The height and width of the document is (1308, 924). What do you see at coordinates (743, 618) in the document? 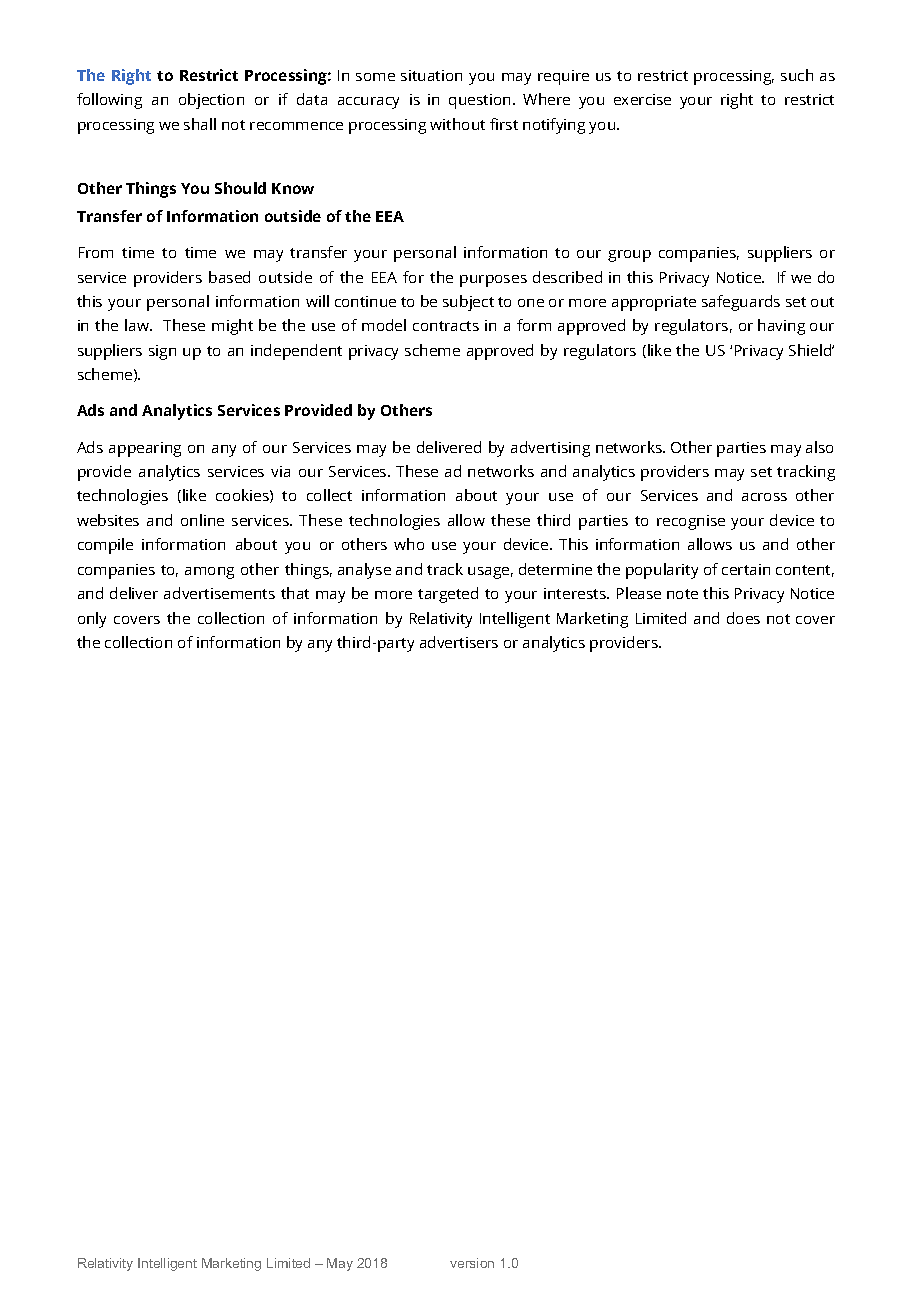
I see `does` at bounding box center [743, 618].
